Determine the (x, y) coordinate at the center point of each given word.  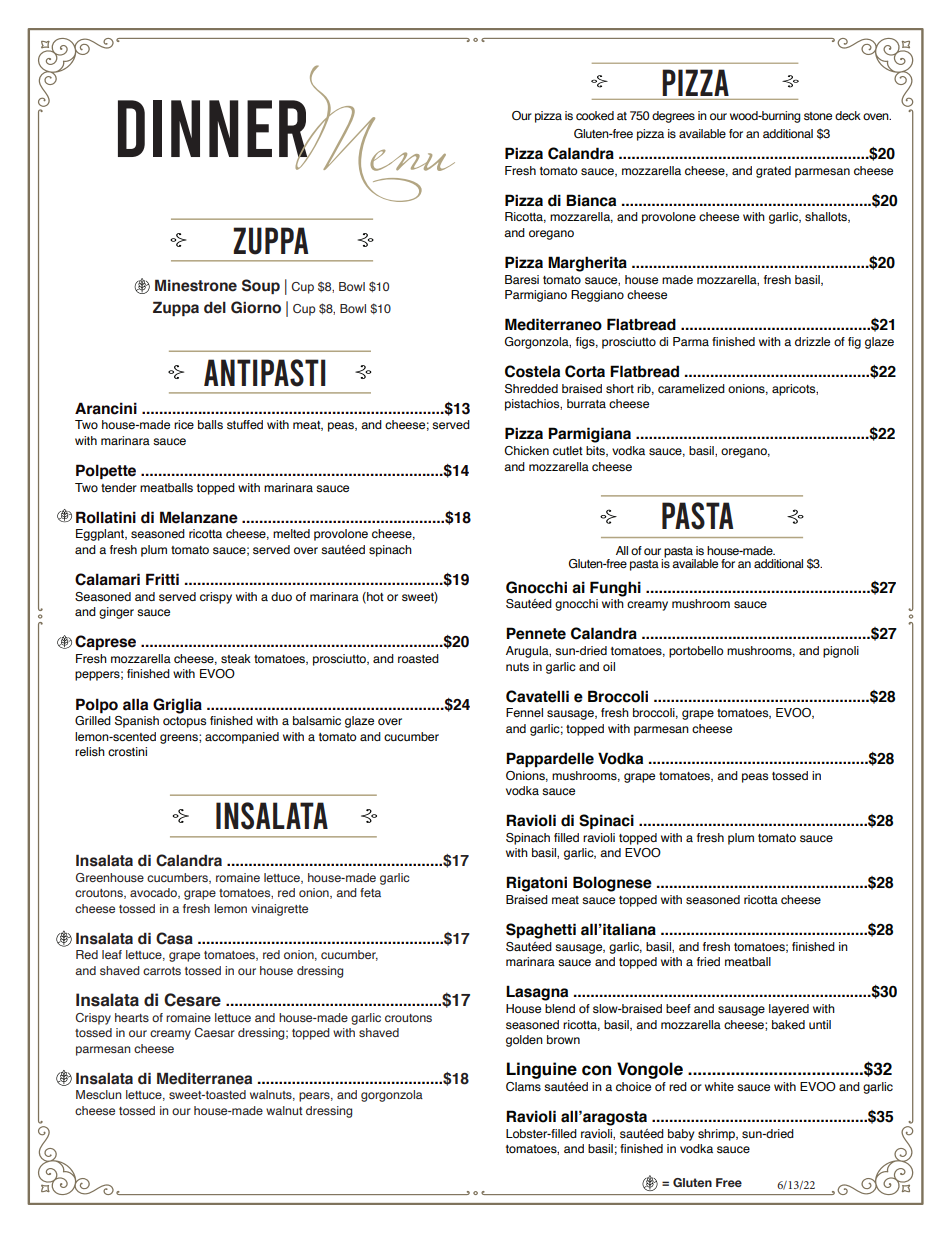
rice (184, 424)
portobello (696, 652)
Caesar (215, 1032)
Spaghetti (541, 931)
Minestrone (196, 285)
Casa (174, 938)
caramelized (691, 388)
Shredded (531, 389)
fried (708, 961)
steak (236, 658)
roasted (418, 659)
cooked (595, 115)
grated (773, 172)
